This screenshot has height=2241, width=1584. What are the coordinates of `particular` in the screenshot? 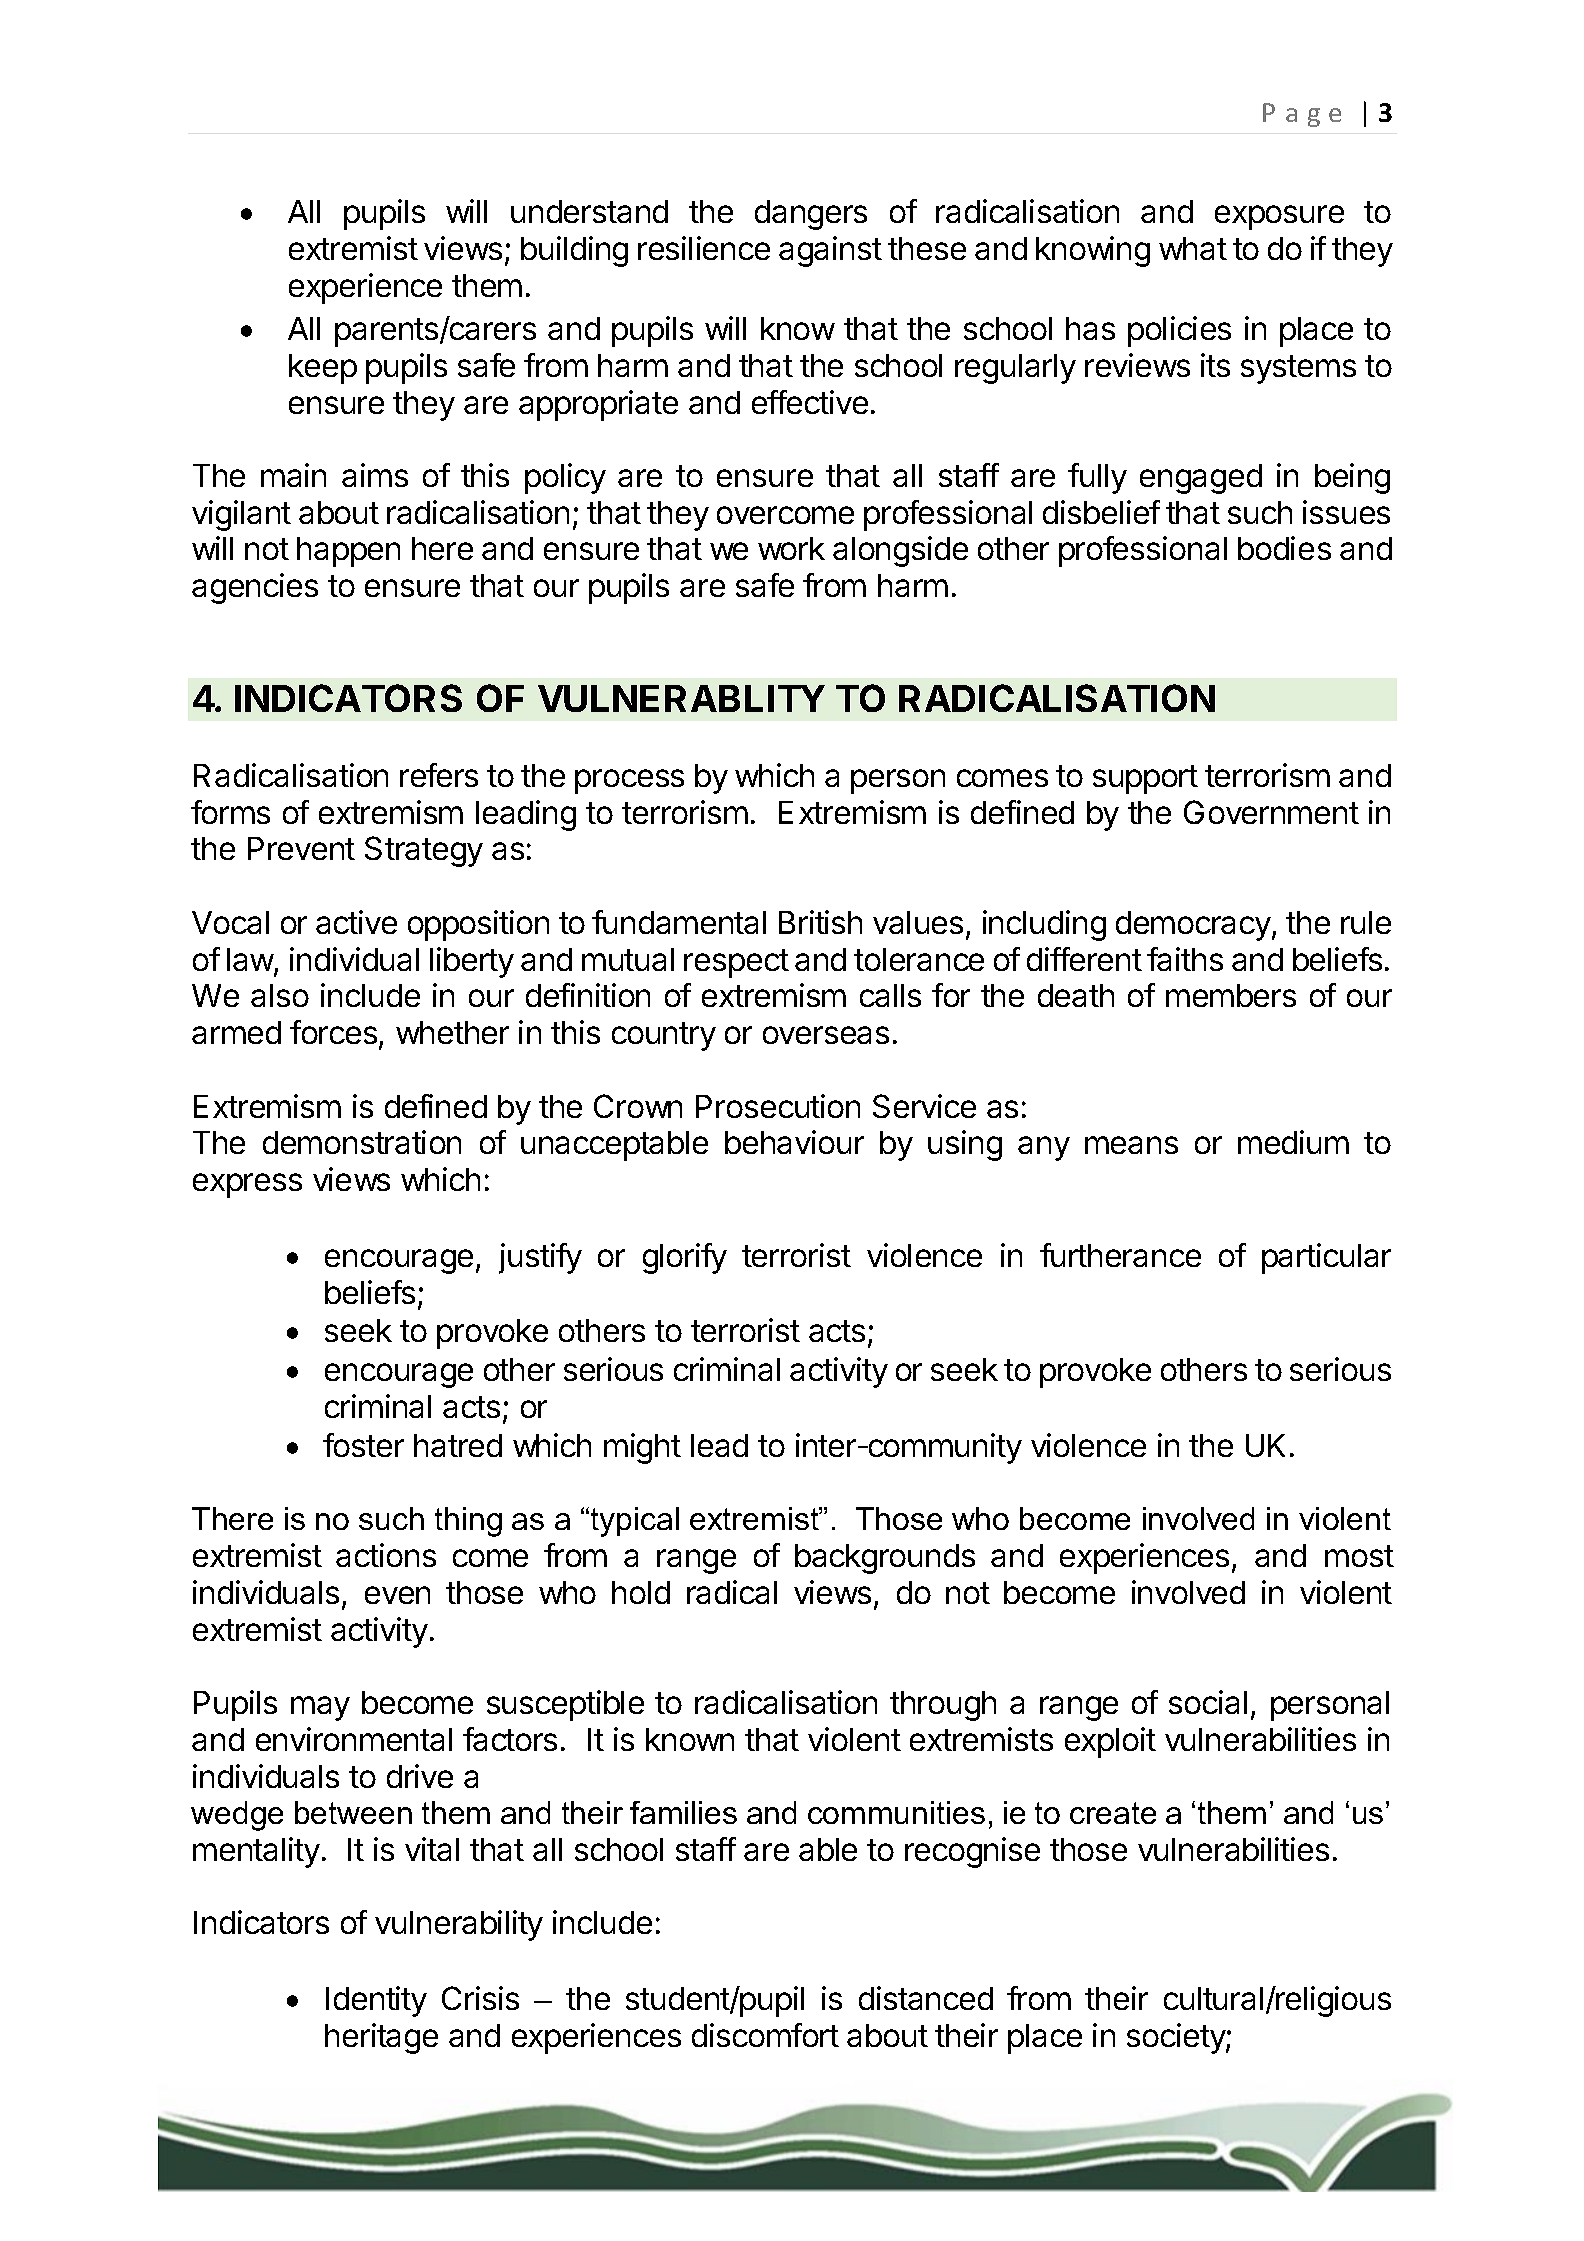 It's located at (1326, 1258).
